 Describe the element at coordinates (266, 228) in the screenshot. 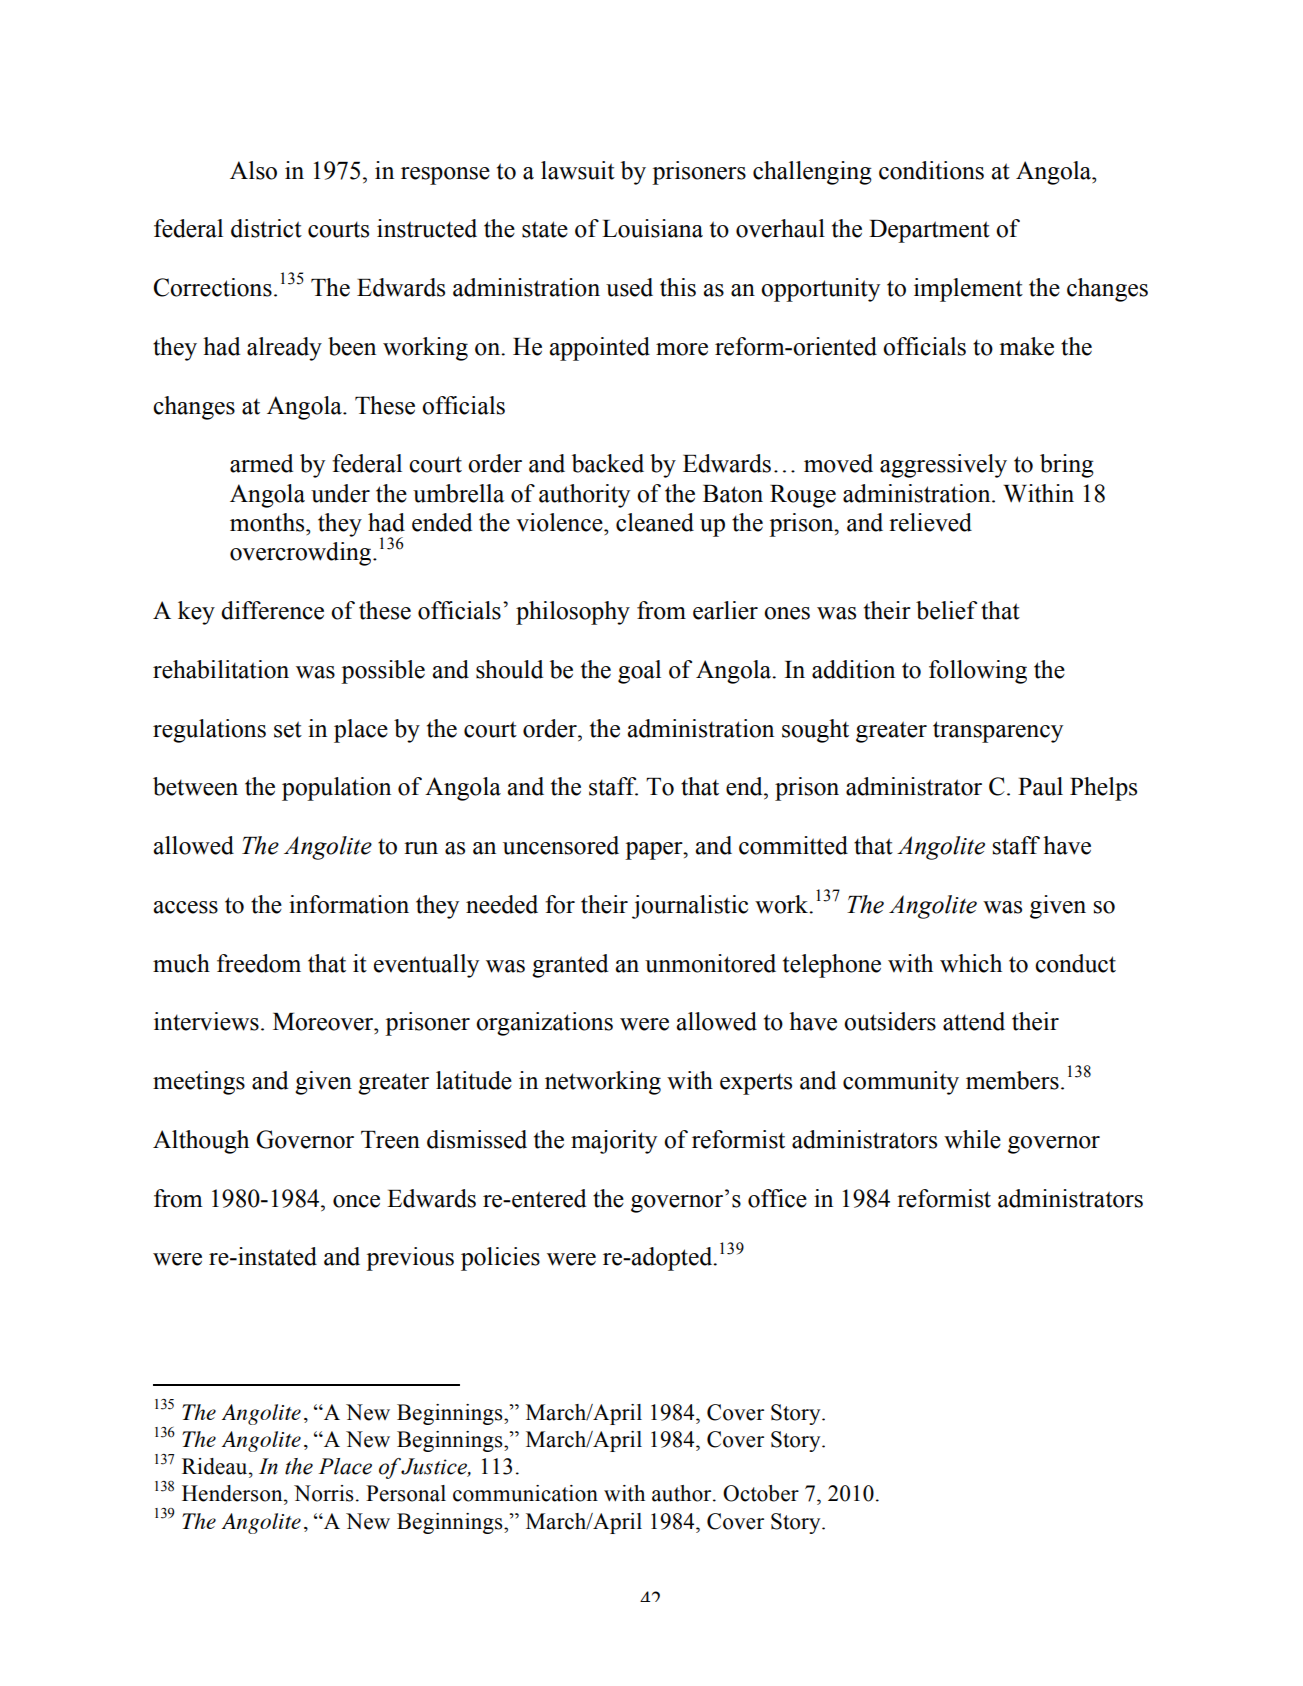

I see `district` at that location.
